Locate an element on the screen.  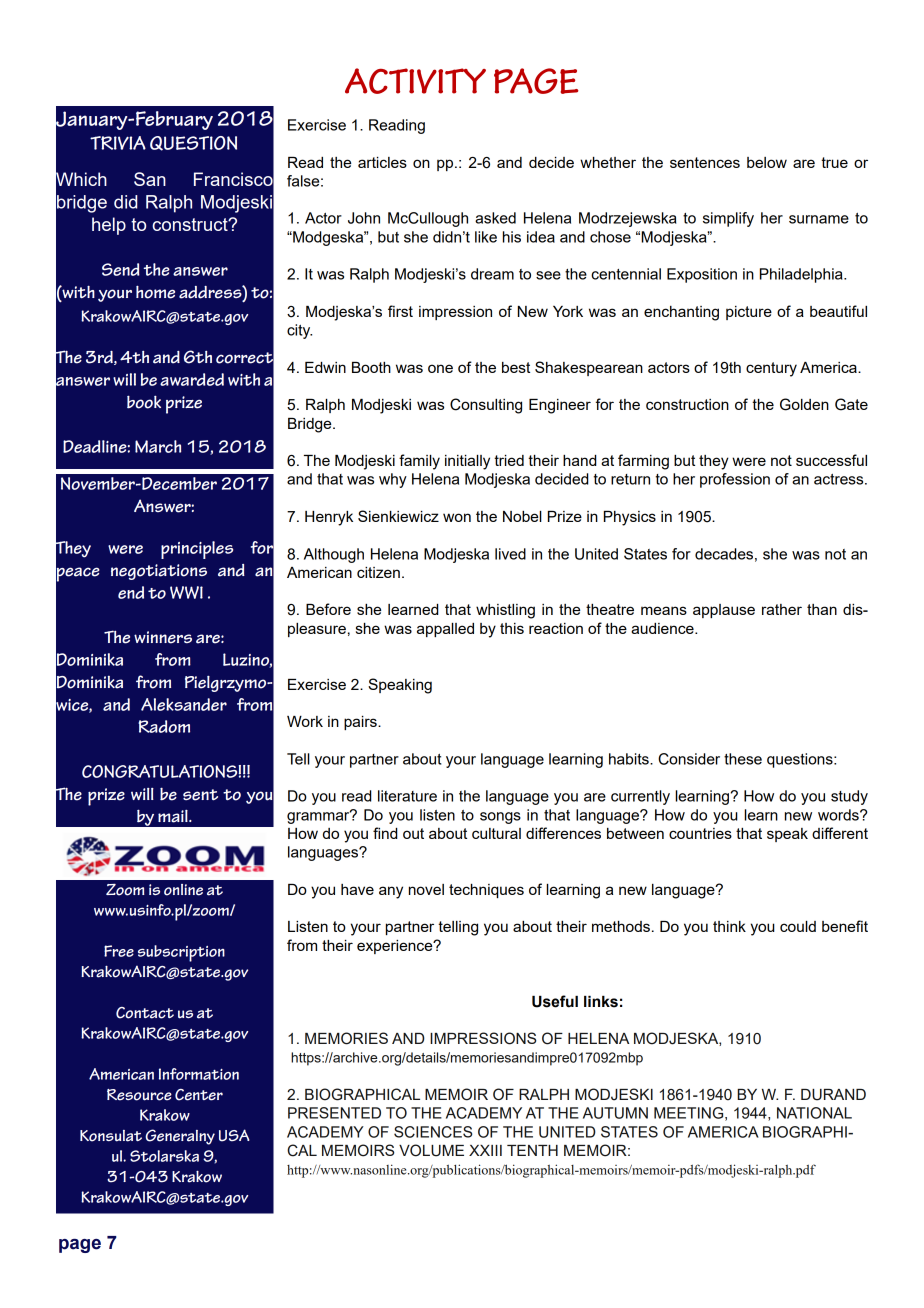
rather is located at coordinates (782, 609).
